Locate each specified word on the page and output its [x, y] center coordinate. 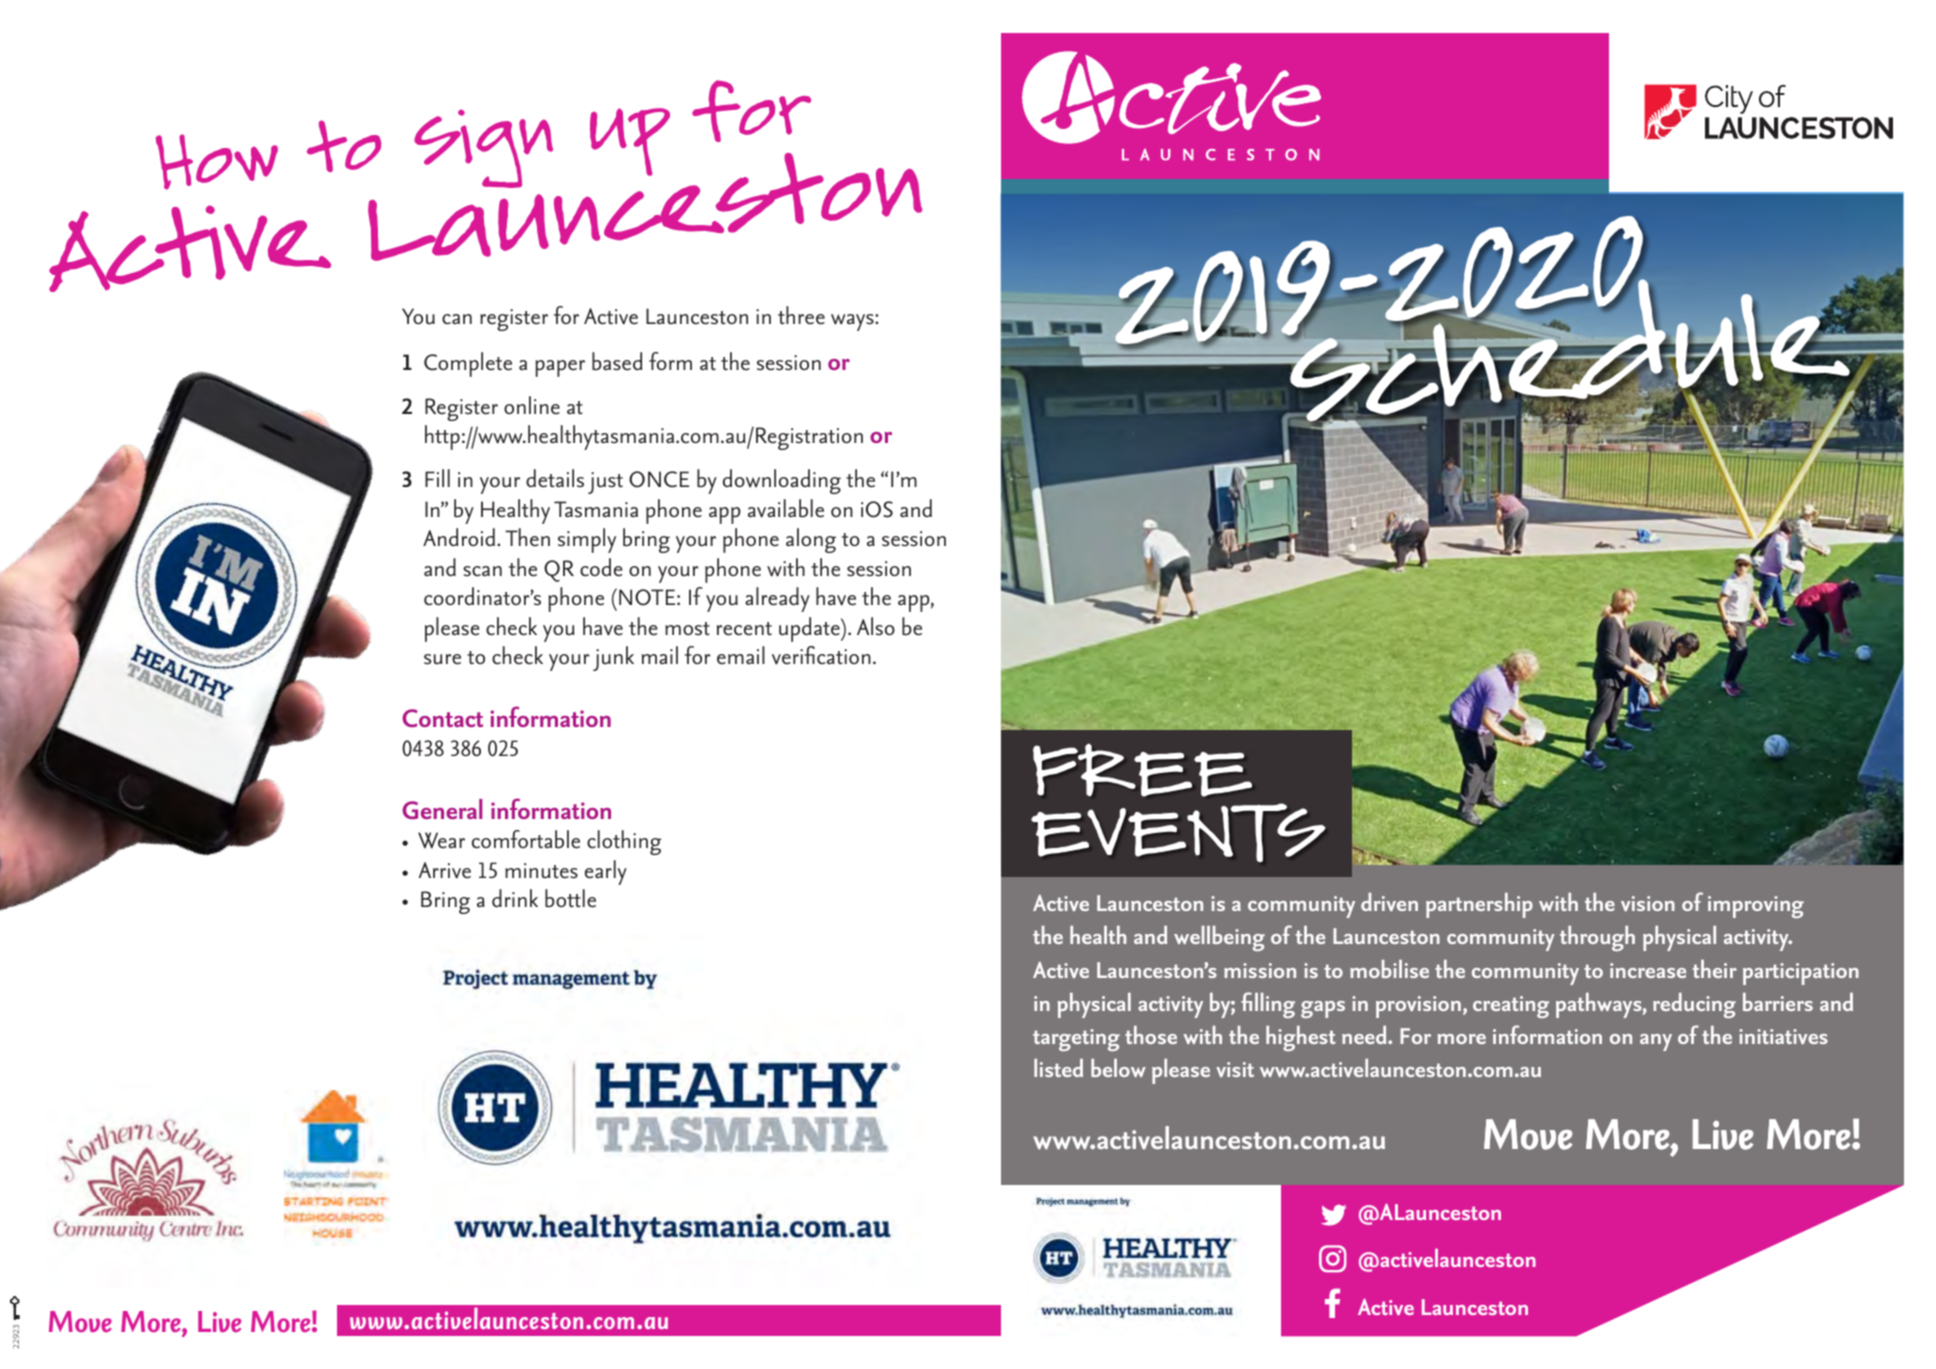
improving [1756, 907]
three [801, 315]
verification [821, 655]
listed [1058, 1068]
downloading [782, 481]
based [617, 361]
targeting [1076, 1040]
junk [613, 658]
